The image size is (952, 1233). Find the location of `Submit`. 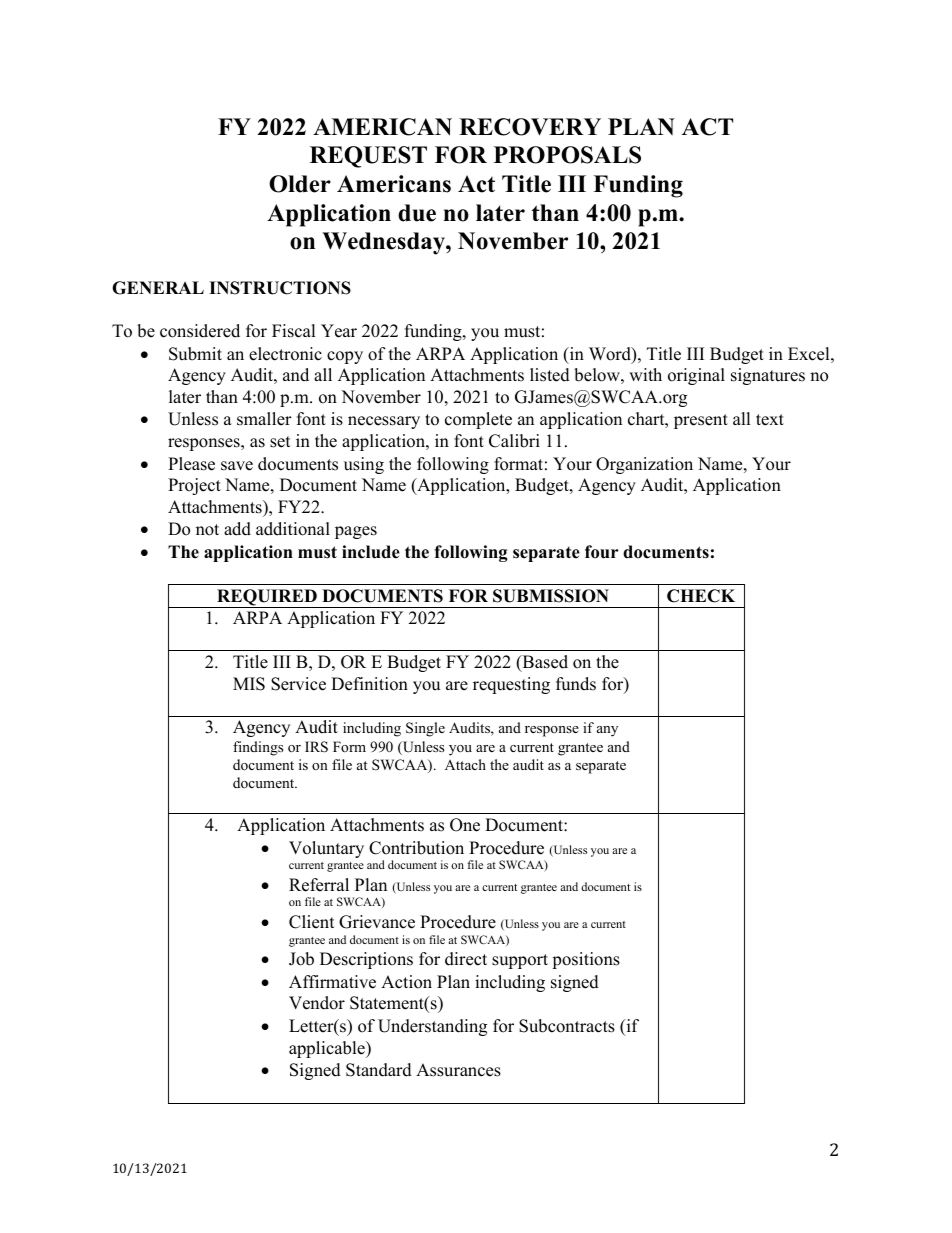

Submit is located at coordinates (195, 354).
